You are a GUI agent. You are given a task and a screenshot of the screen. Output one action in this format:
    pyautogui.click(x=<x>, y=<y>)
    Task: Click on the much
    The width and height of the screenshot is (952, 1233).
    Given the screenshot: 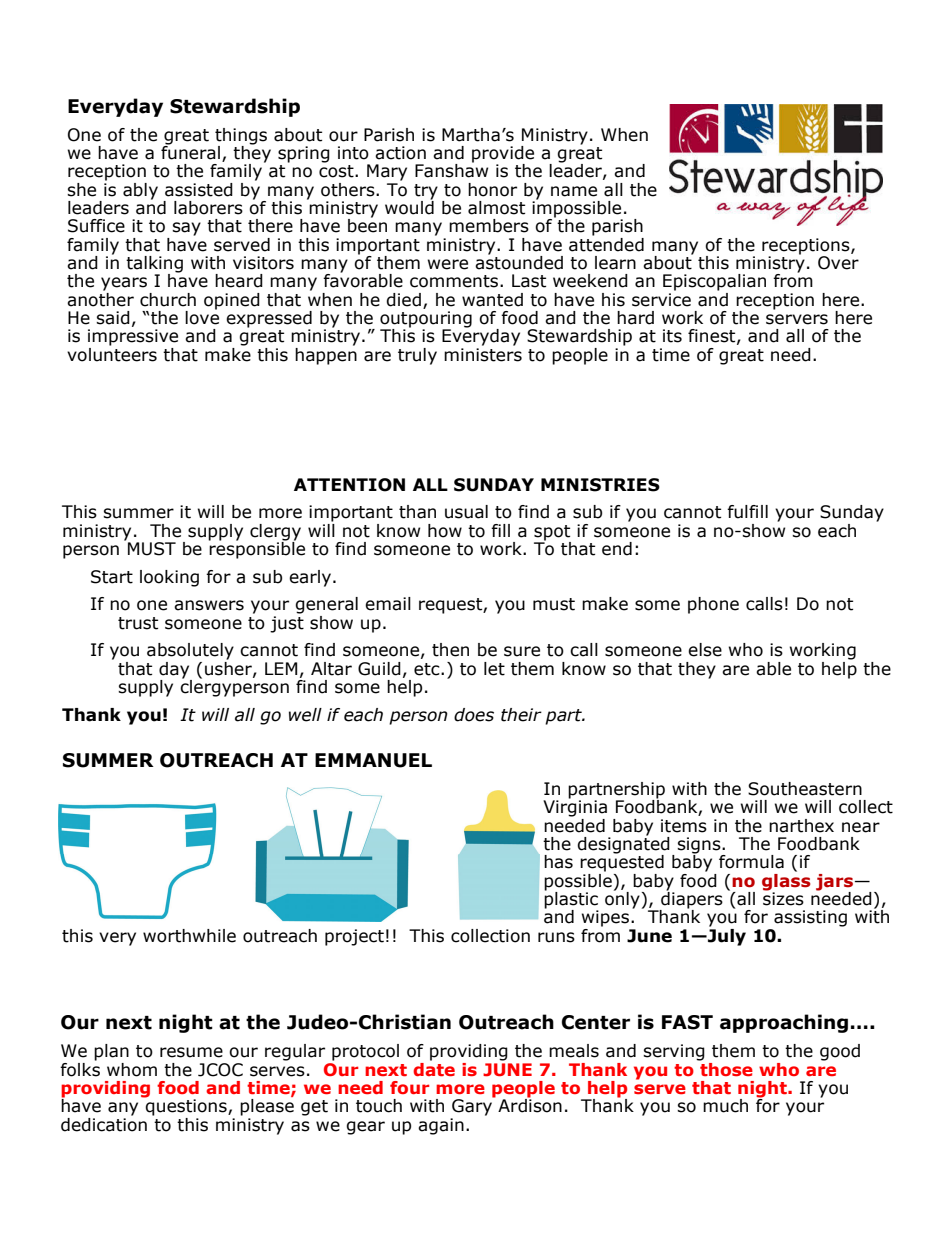 What is the action you would take?
    pyautogui.click(x=725, y=1106)
